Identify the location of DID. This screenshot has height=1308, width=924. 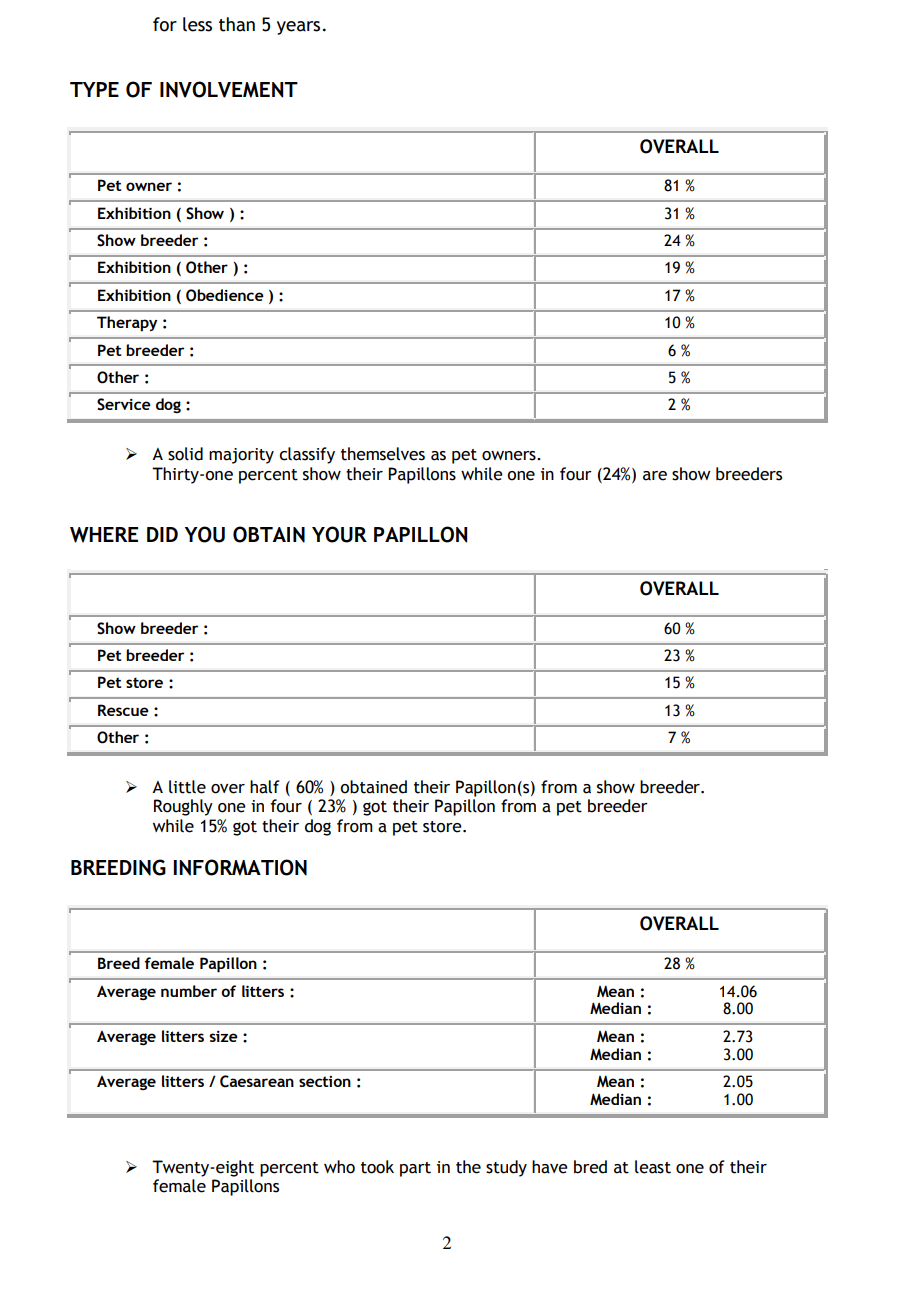
(162, 534).
